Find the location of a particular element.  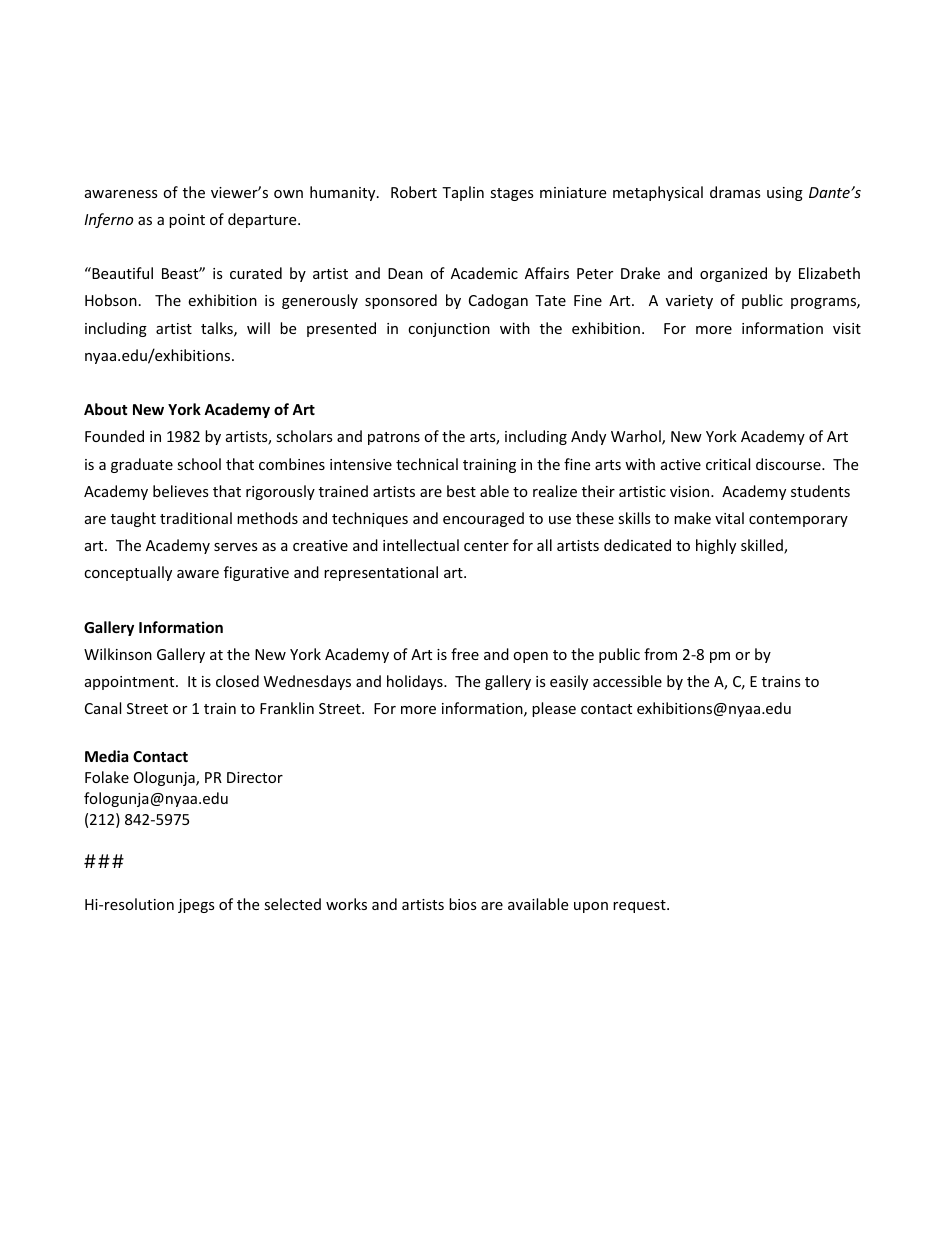

stages is located at coordinates (512, 194).
